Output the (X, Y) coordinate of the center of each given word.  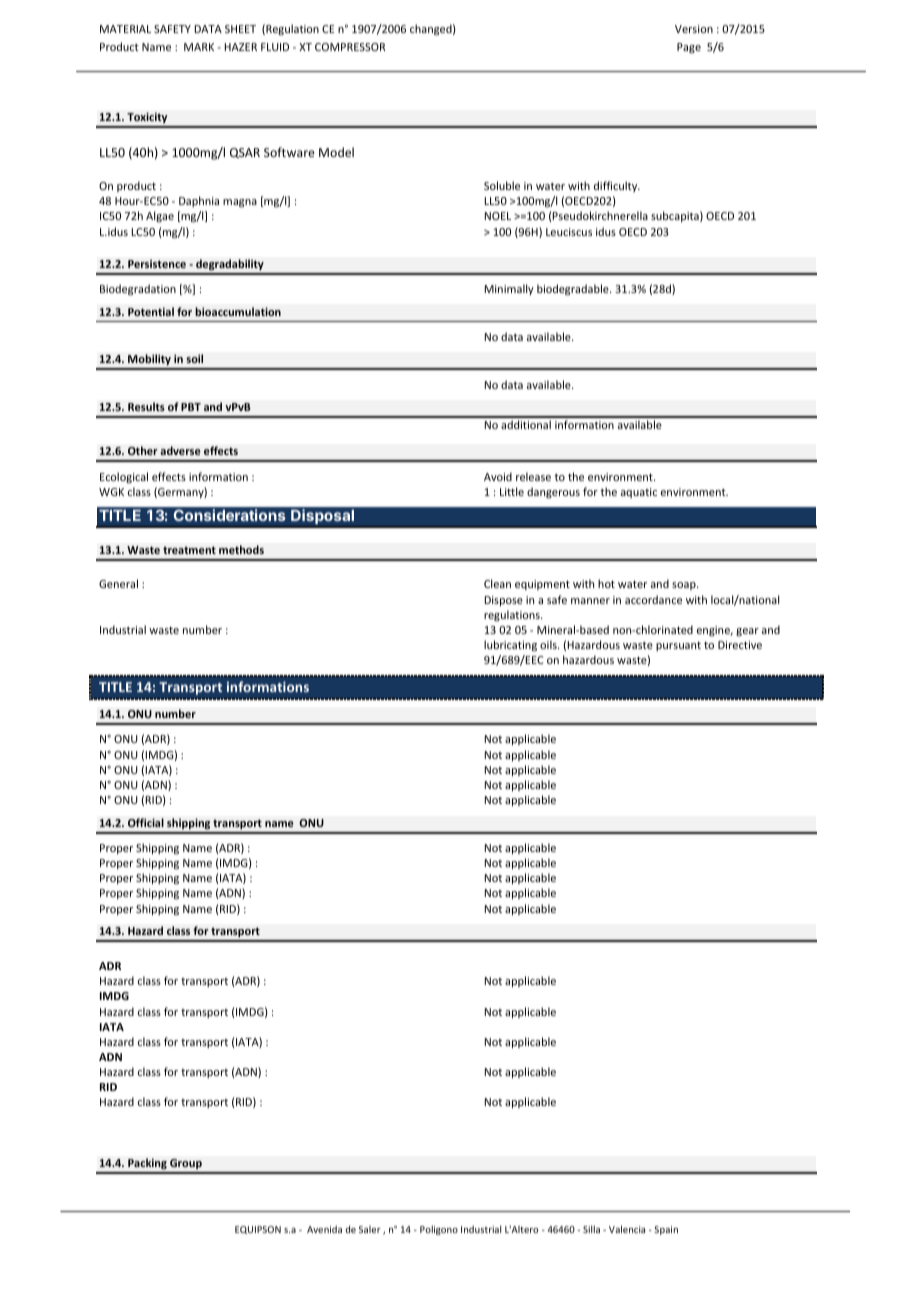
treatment (189, 550)
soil (194, 358)
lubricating (510, 646)
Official (146, 822)
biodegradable (574, 290)
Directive (740, 645)
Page (689, 48)
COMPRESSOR (350, 47)
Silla (591, 1229)
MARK (199, 47)
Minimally (509, 289)
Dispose (504, 601)
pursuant (678, 646)
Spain (666, 1230)
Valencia (627, 1229)
